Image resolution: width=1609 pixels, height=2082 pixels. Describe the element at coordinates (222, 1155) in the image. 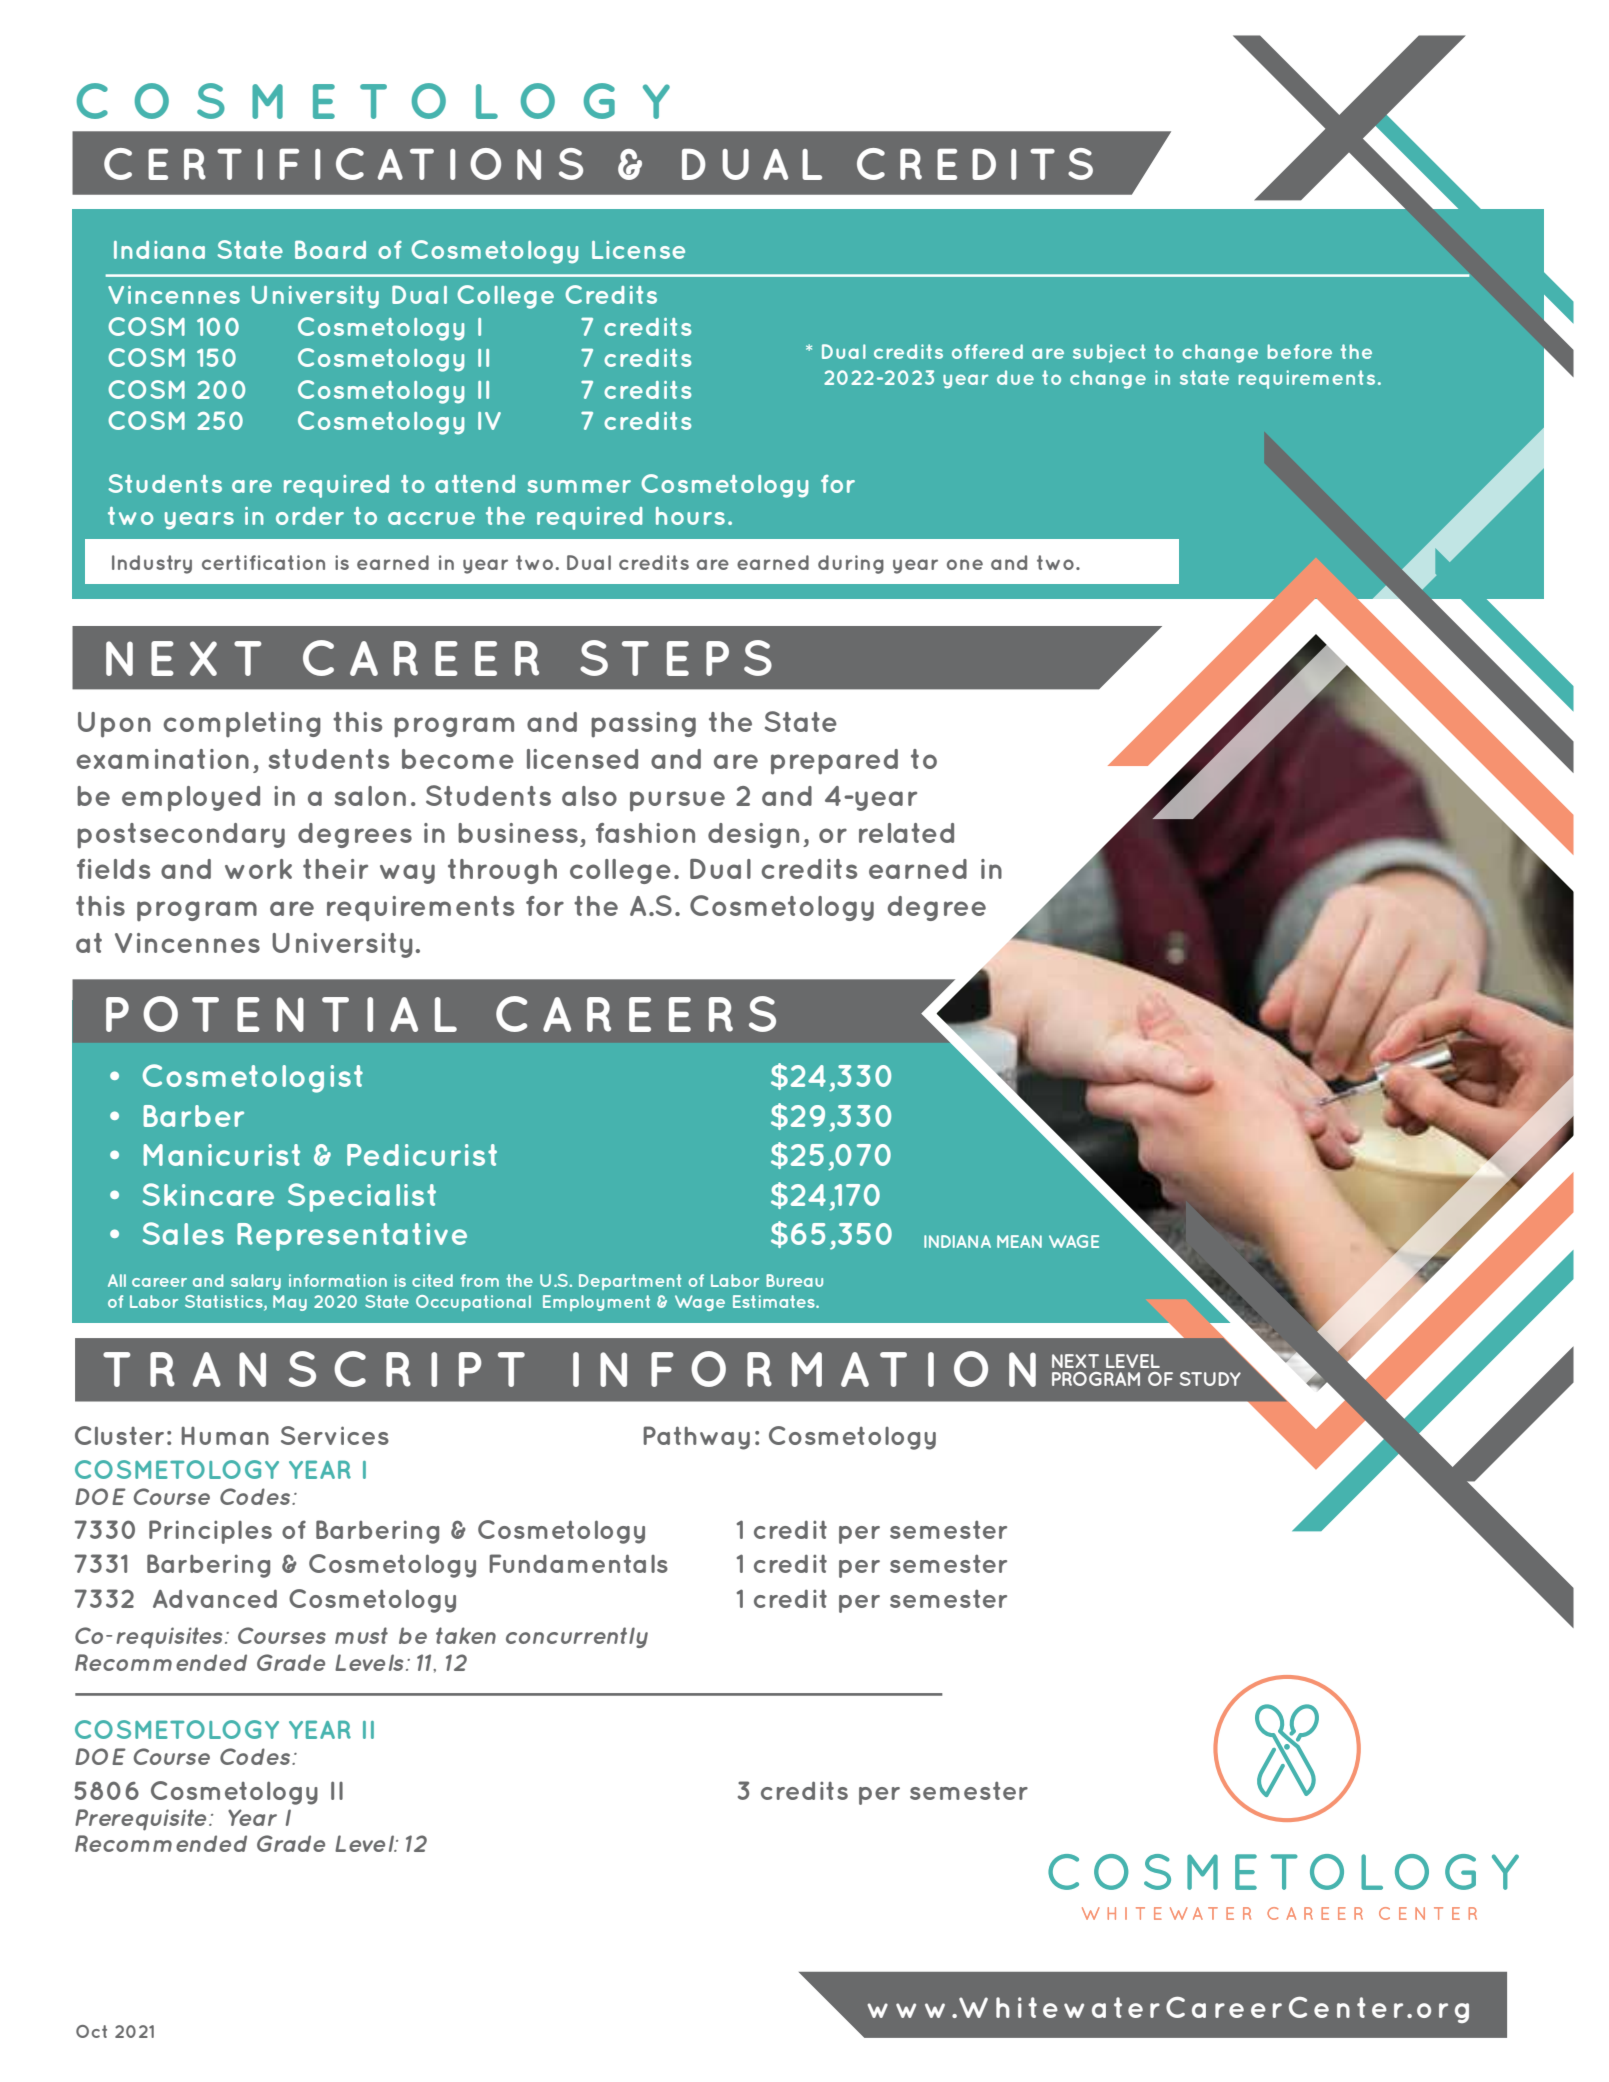

I see `Manicurist` at that location.
